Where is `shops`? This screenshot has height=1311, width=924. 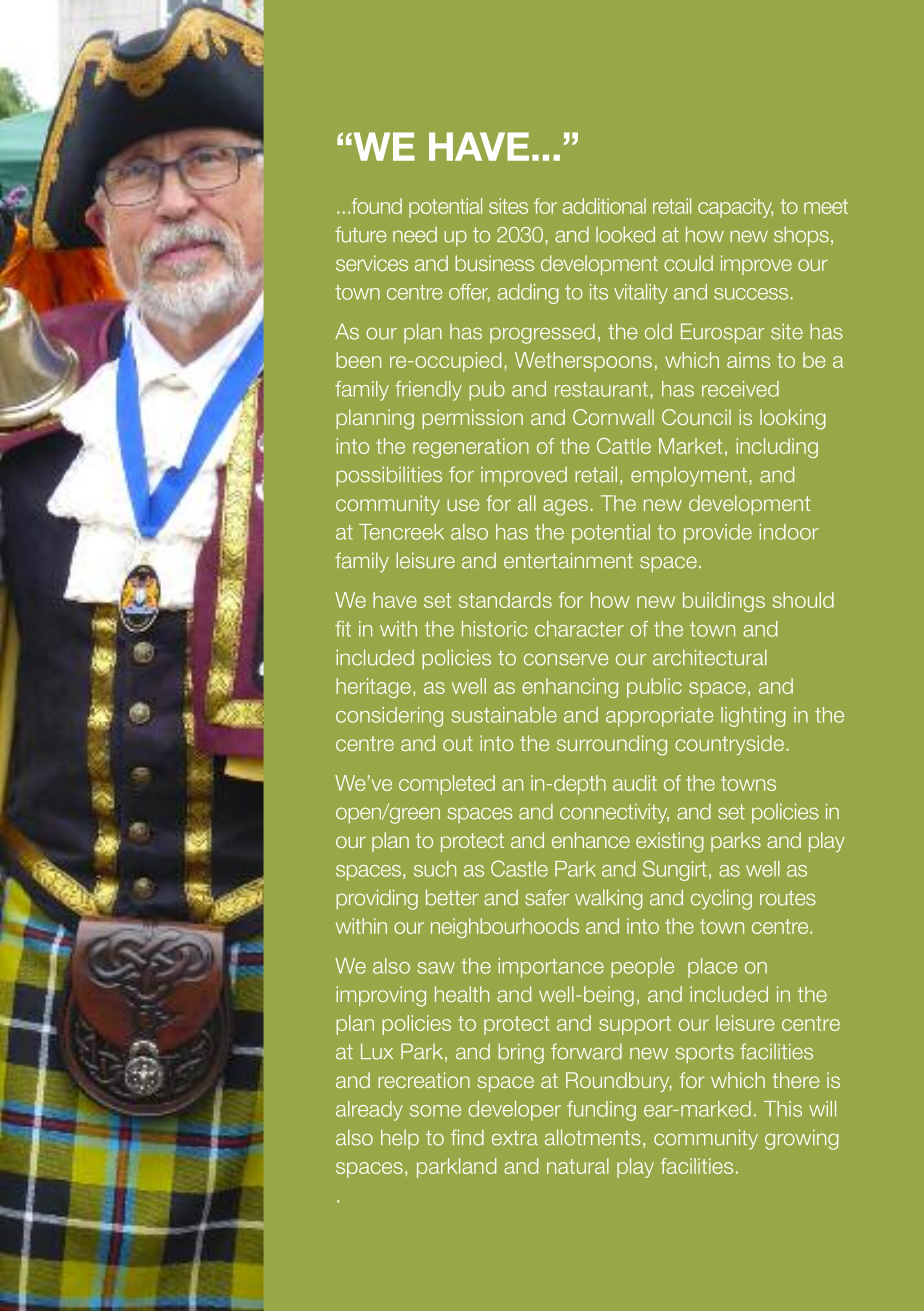 shops is located at coordinates (801, 236).
